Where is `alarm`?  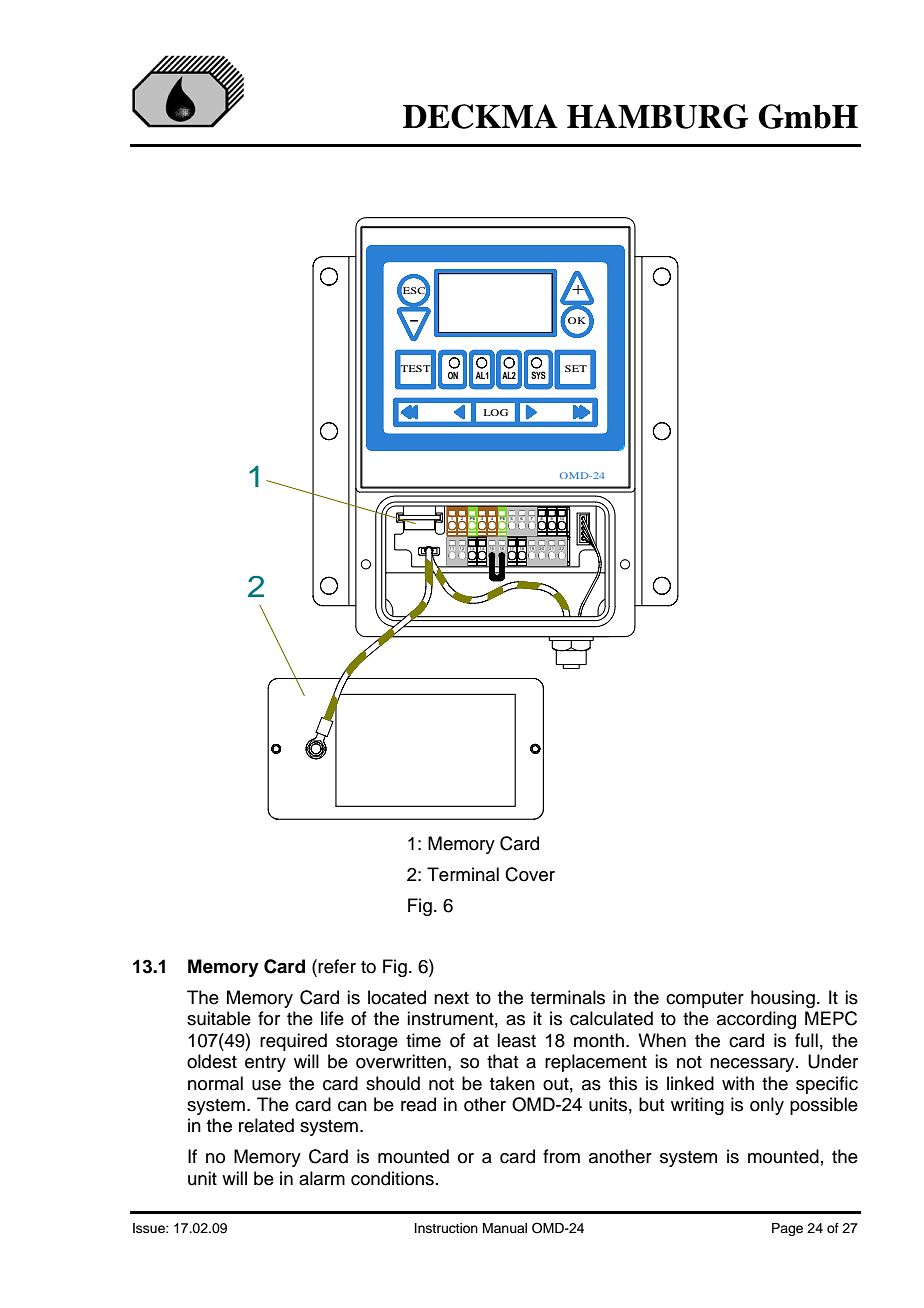
alarm is located at coordinates (322, 1178).
